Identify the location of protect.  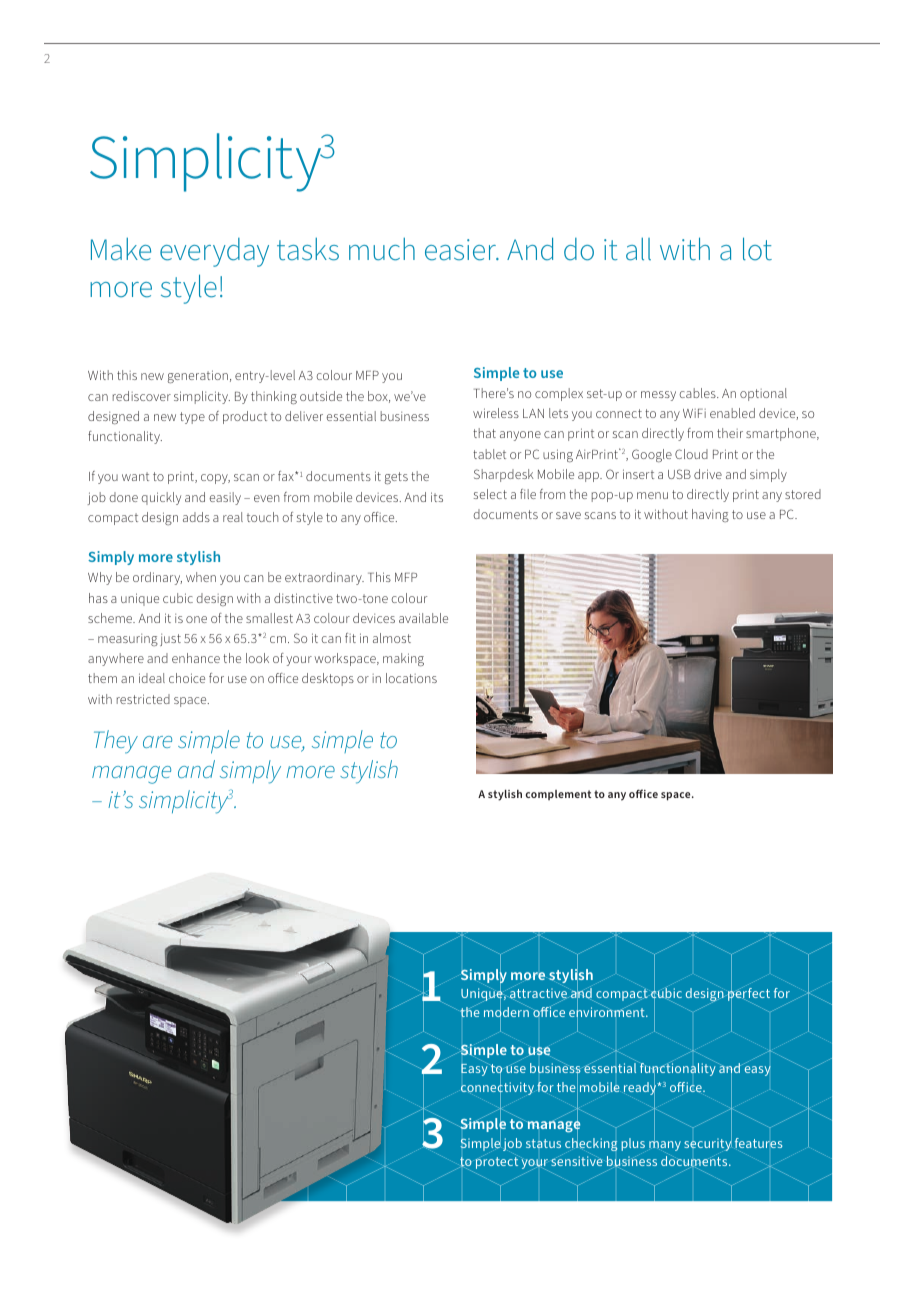
(497, 1162).
